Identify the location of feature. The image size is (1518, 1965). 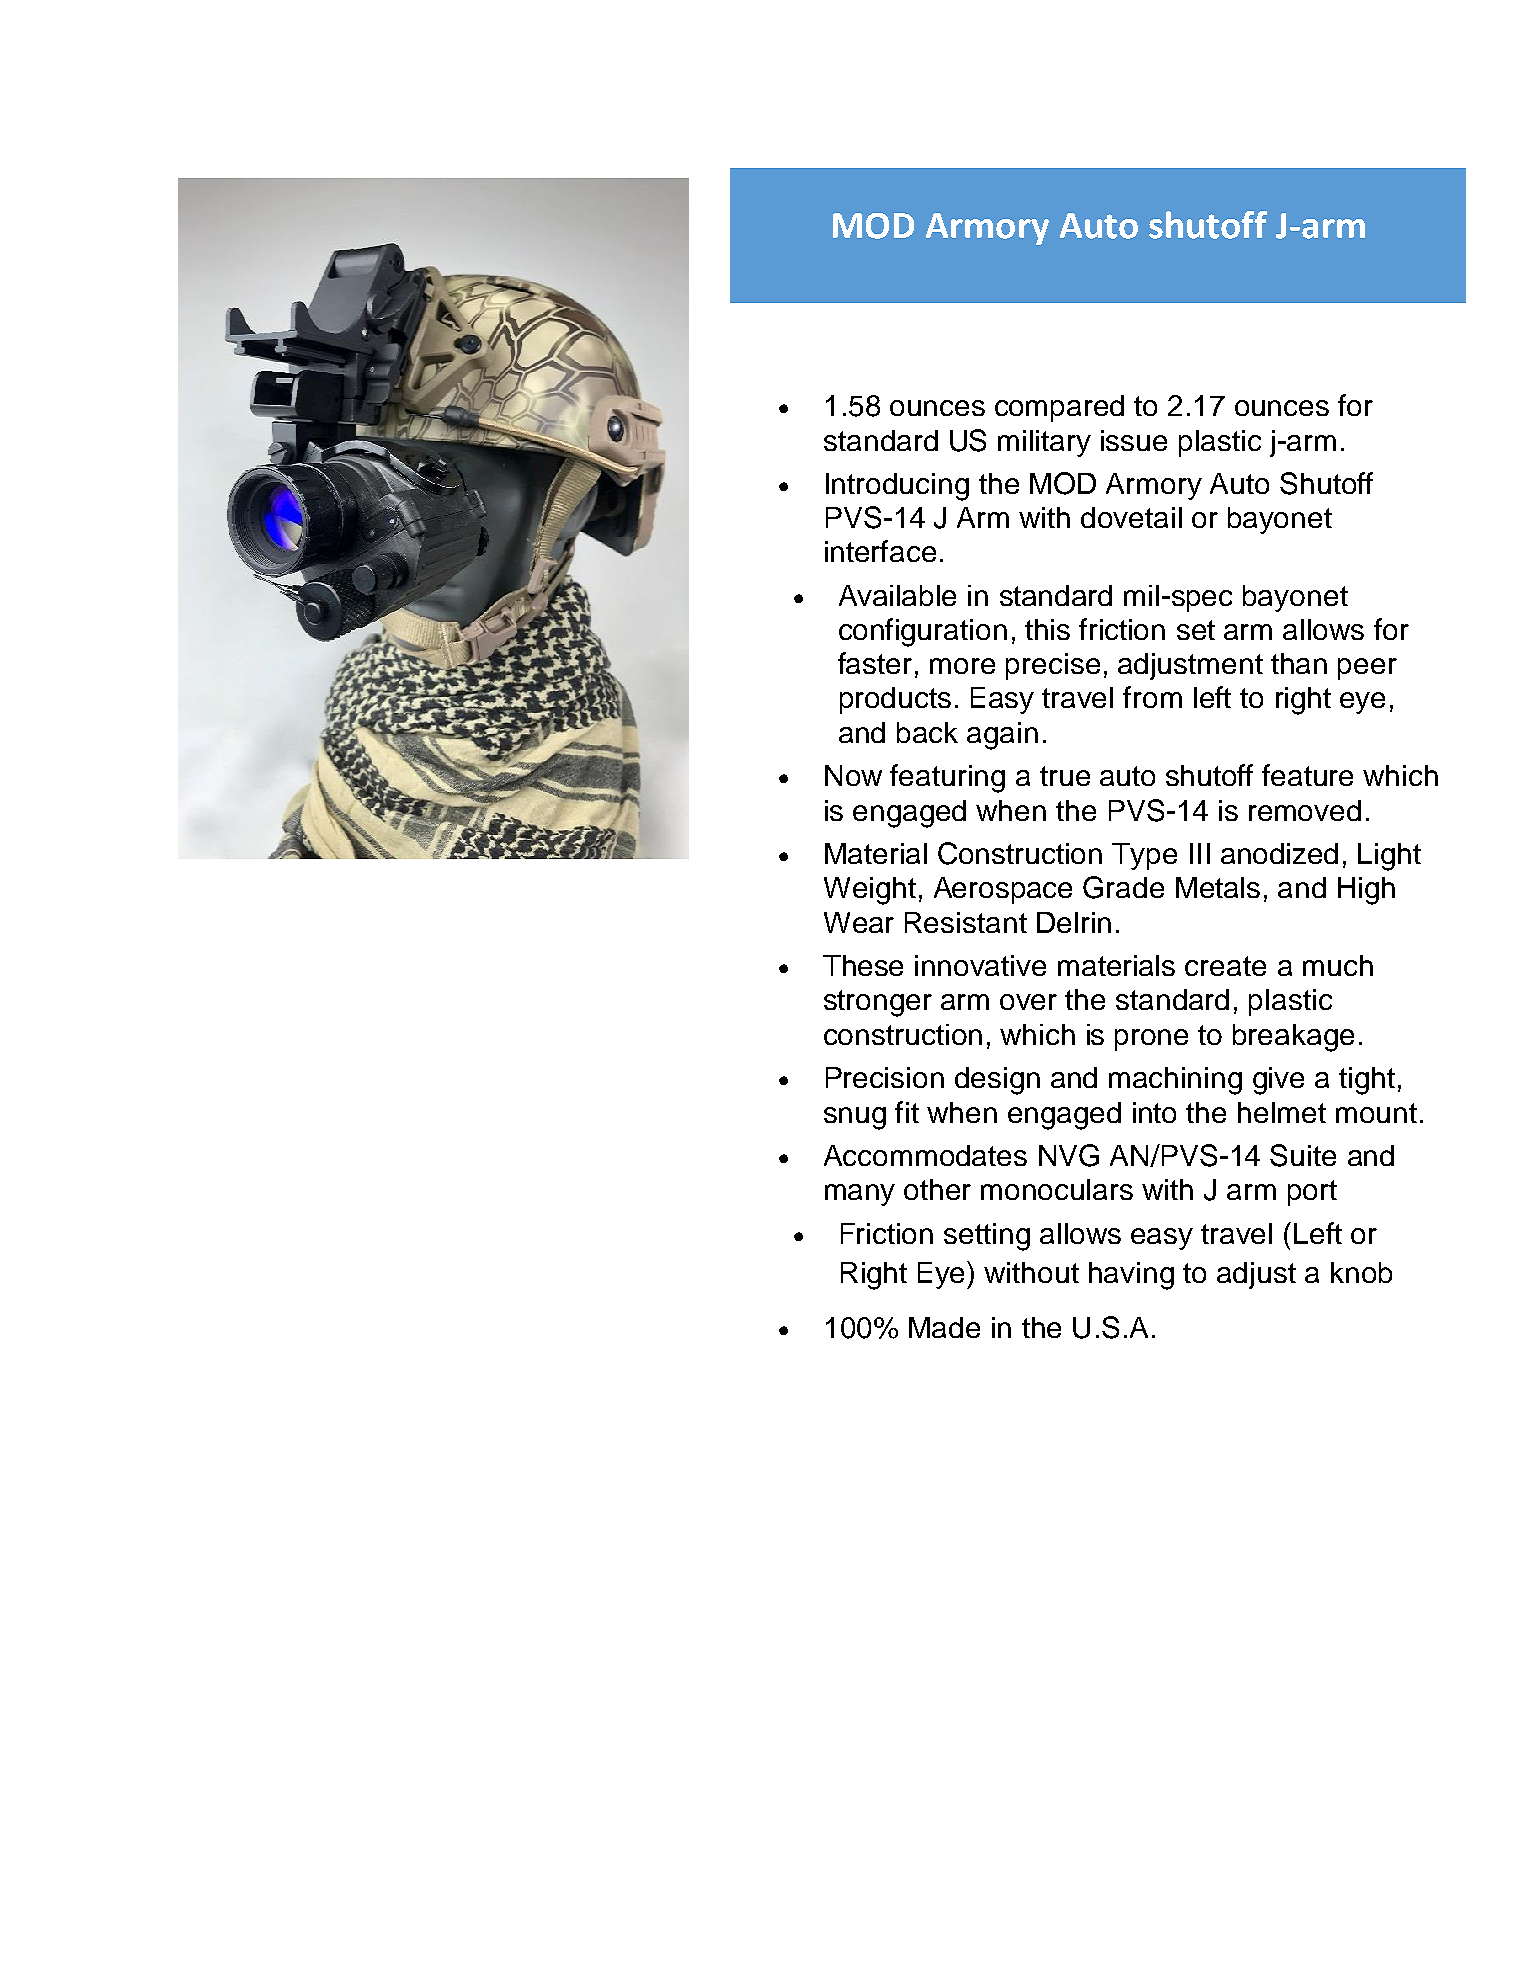
(1307, 775).
